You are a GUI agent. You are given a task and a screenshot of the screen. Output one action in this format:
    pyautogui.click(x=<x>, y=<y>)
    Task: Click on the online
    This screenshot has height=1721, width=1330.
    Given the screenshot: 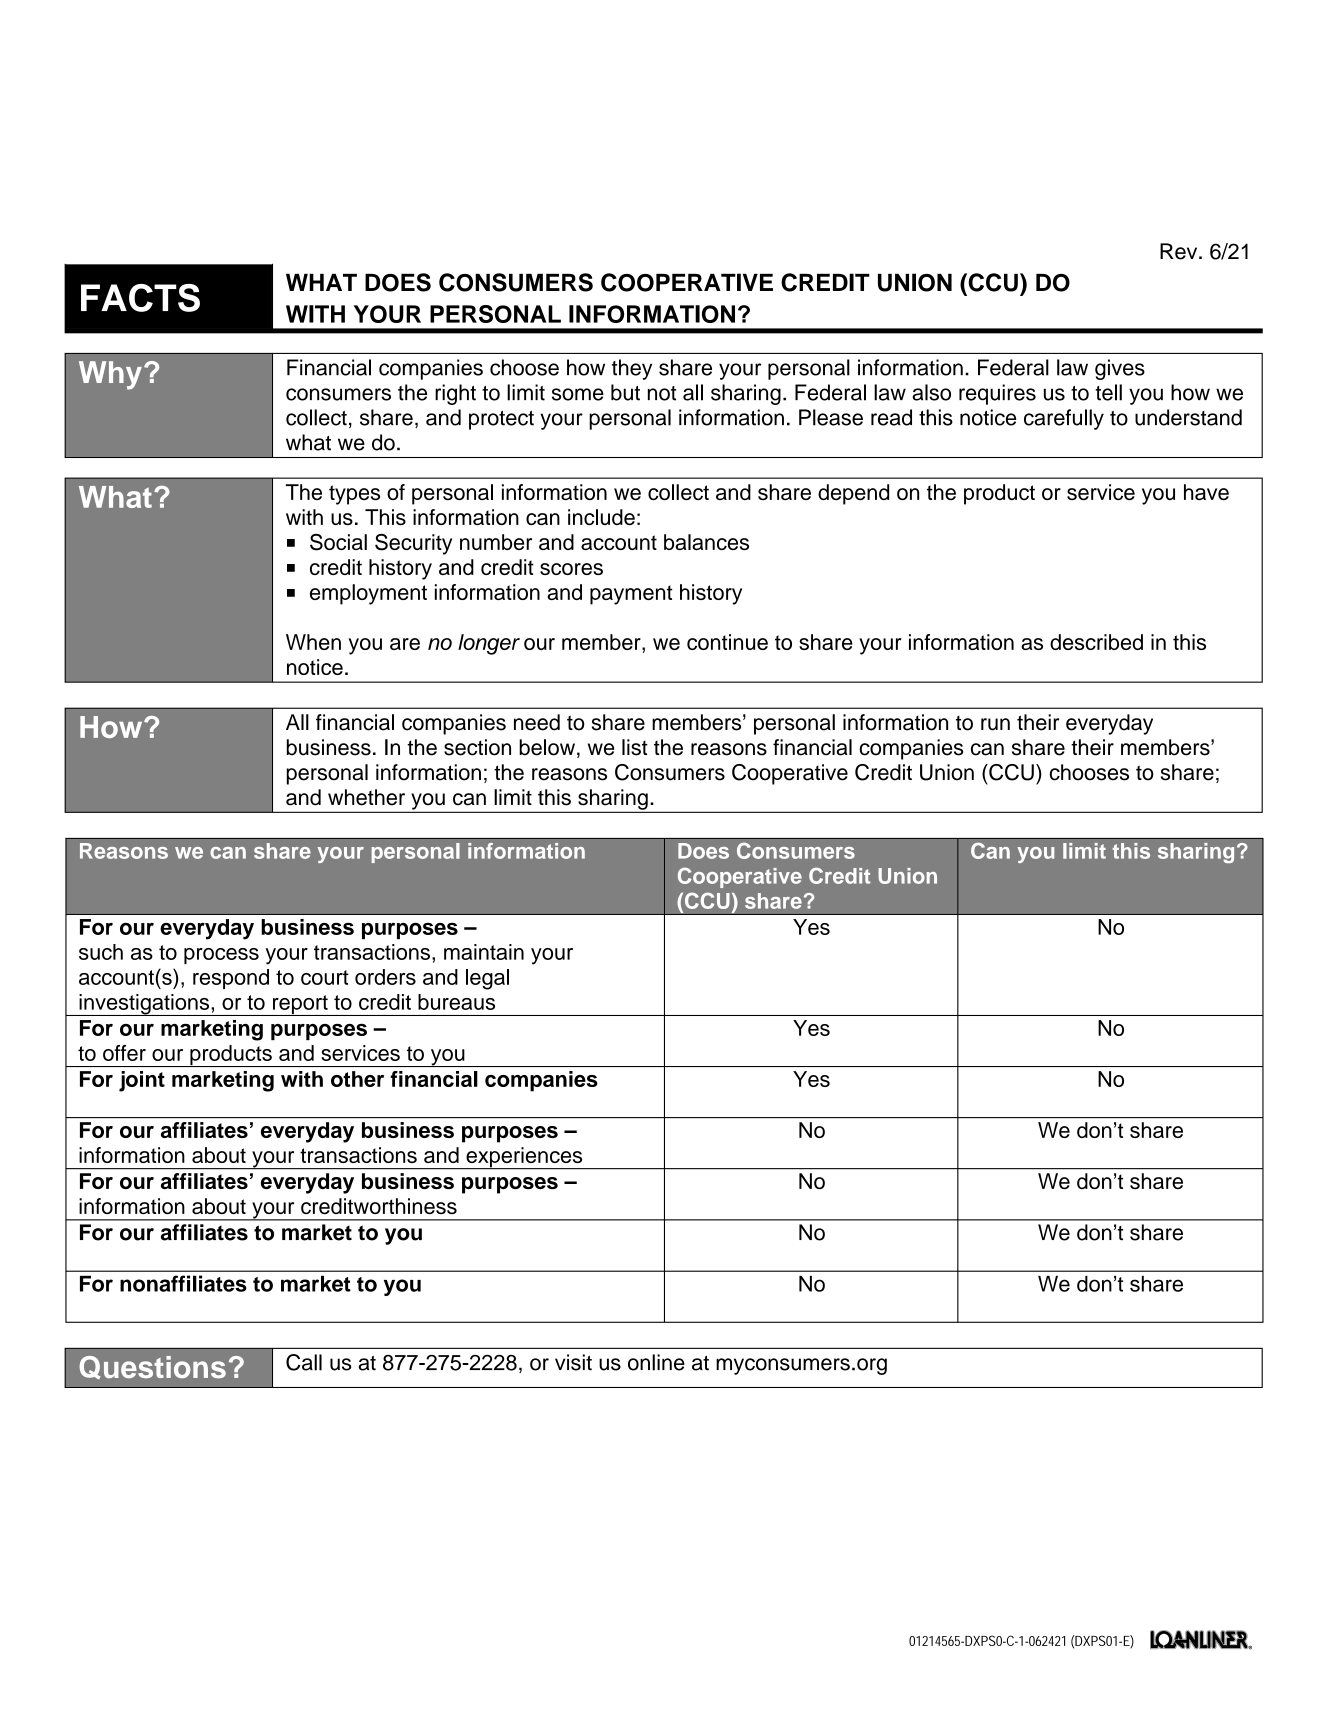 What is the action you would take?
    pyautogui.click(x=656, y=1362)
